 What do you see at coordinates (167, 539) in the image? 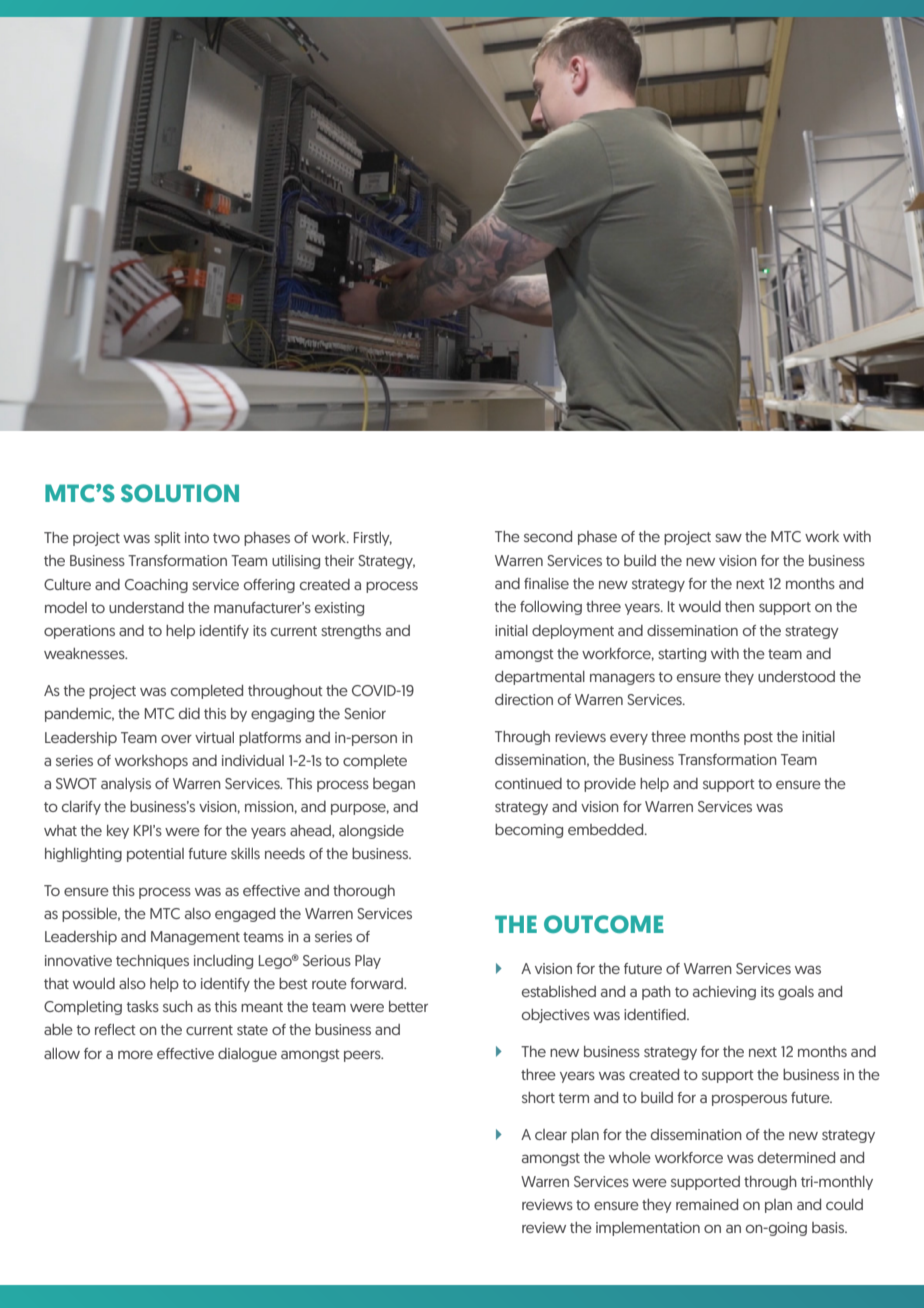
I see `split` at bounding box center [167, 539].
